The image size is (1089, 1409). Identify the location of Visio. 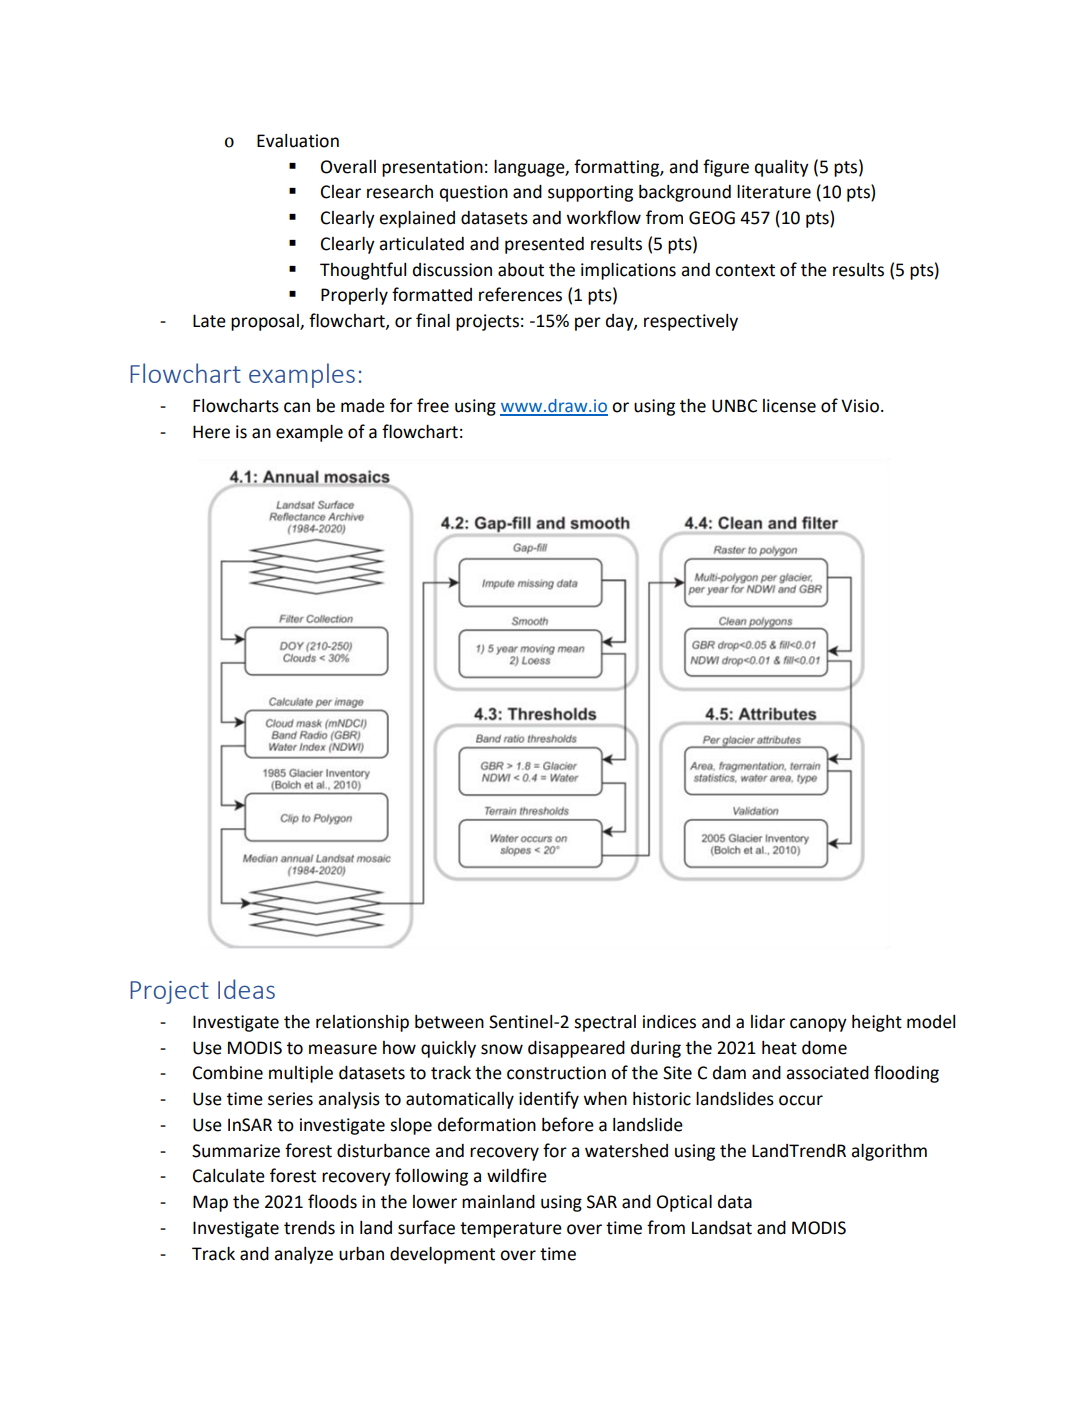
(860, 406).
